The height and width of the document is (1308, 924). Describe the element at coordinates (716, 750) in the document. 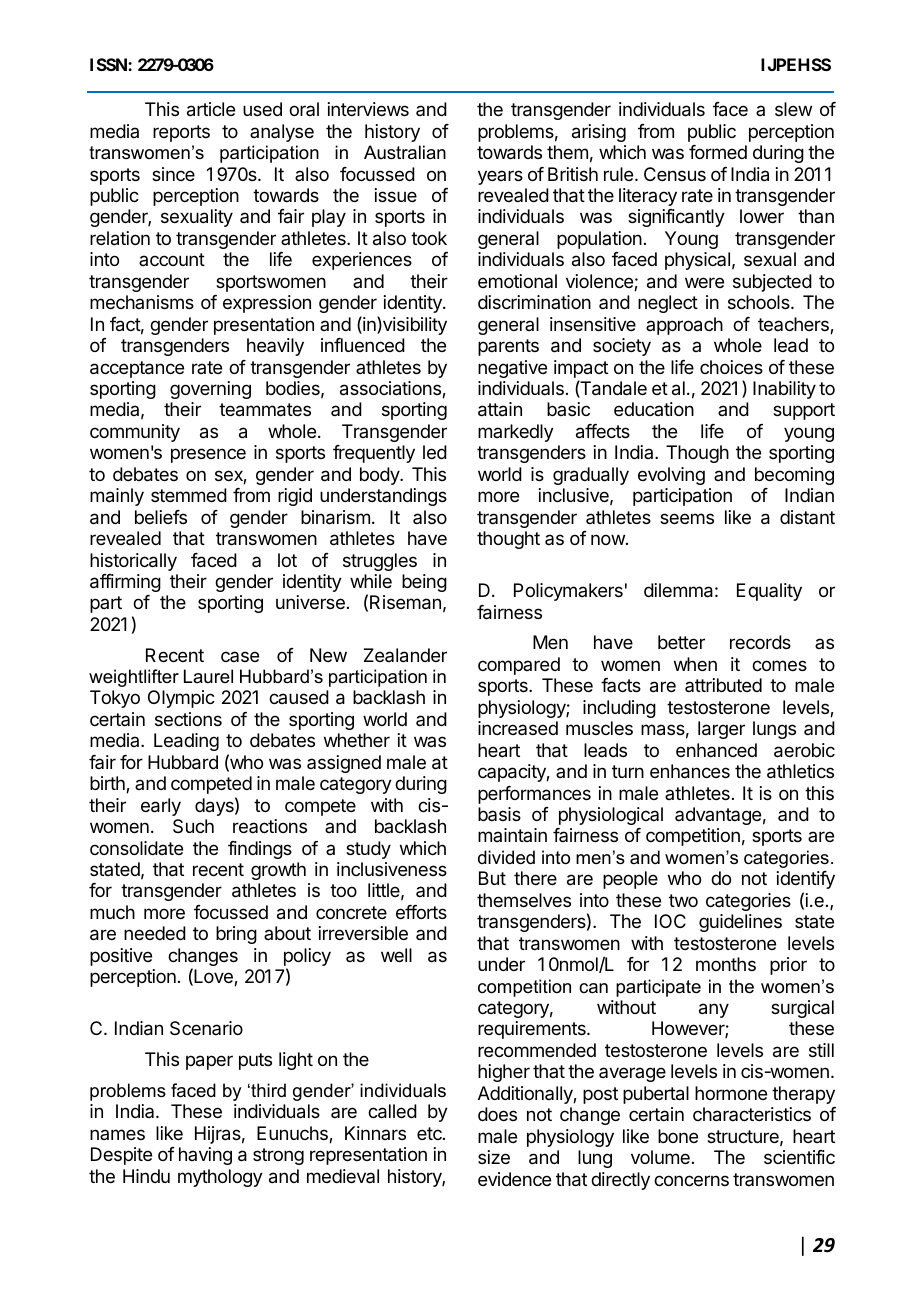

I see `enhanced` at that location.
